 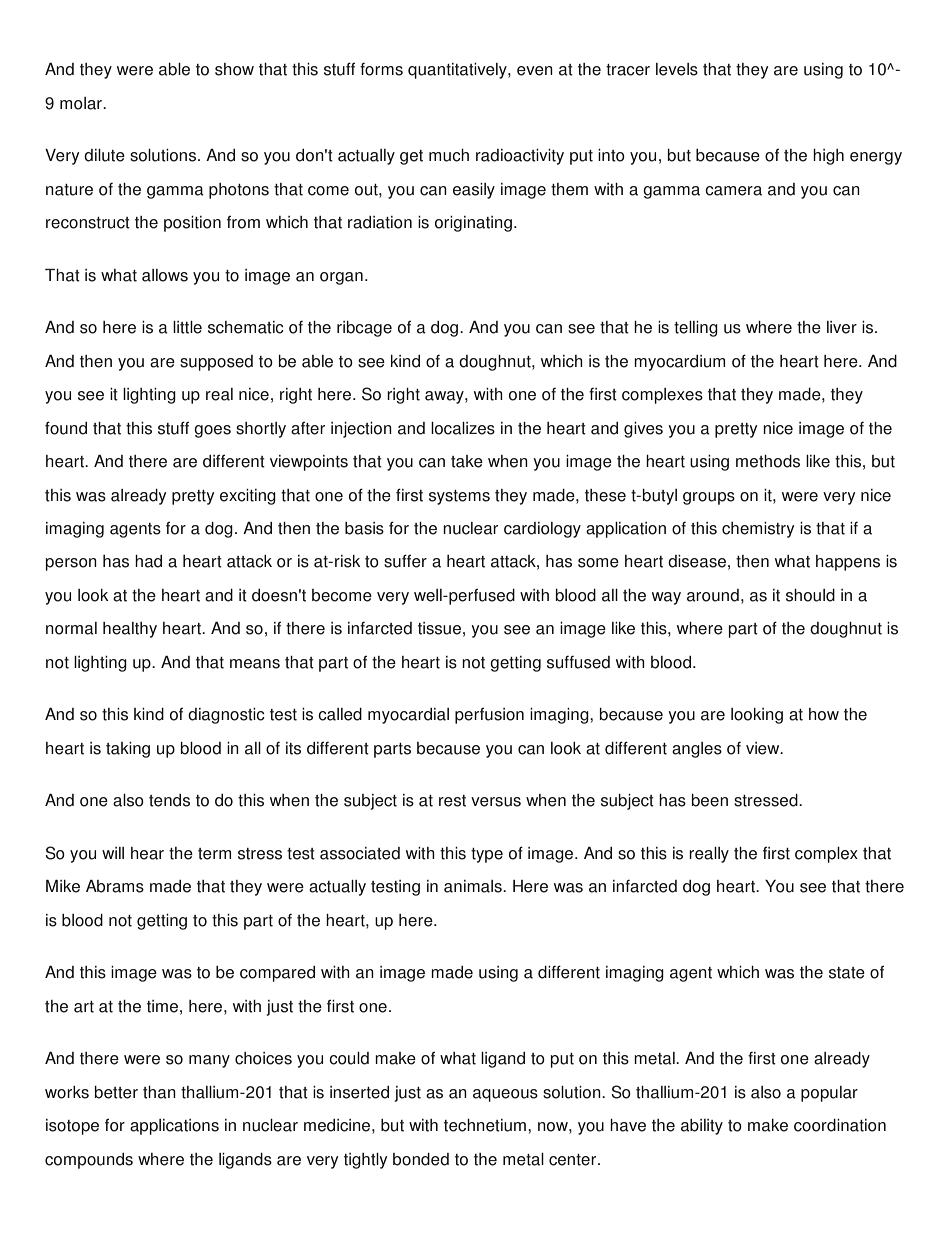 I want to click on quantitatively, so click(x=458, y=71).
